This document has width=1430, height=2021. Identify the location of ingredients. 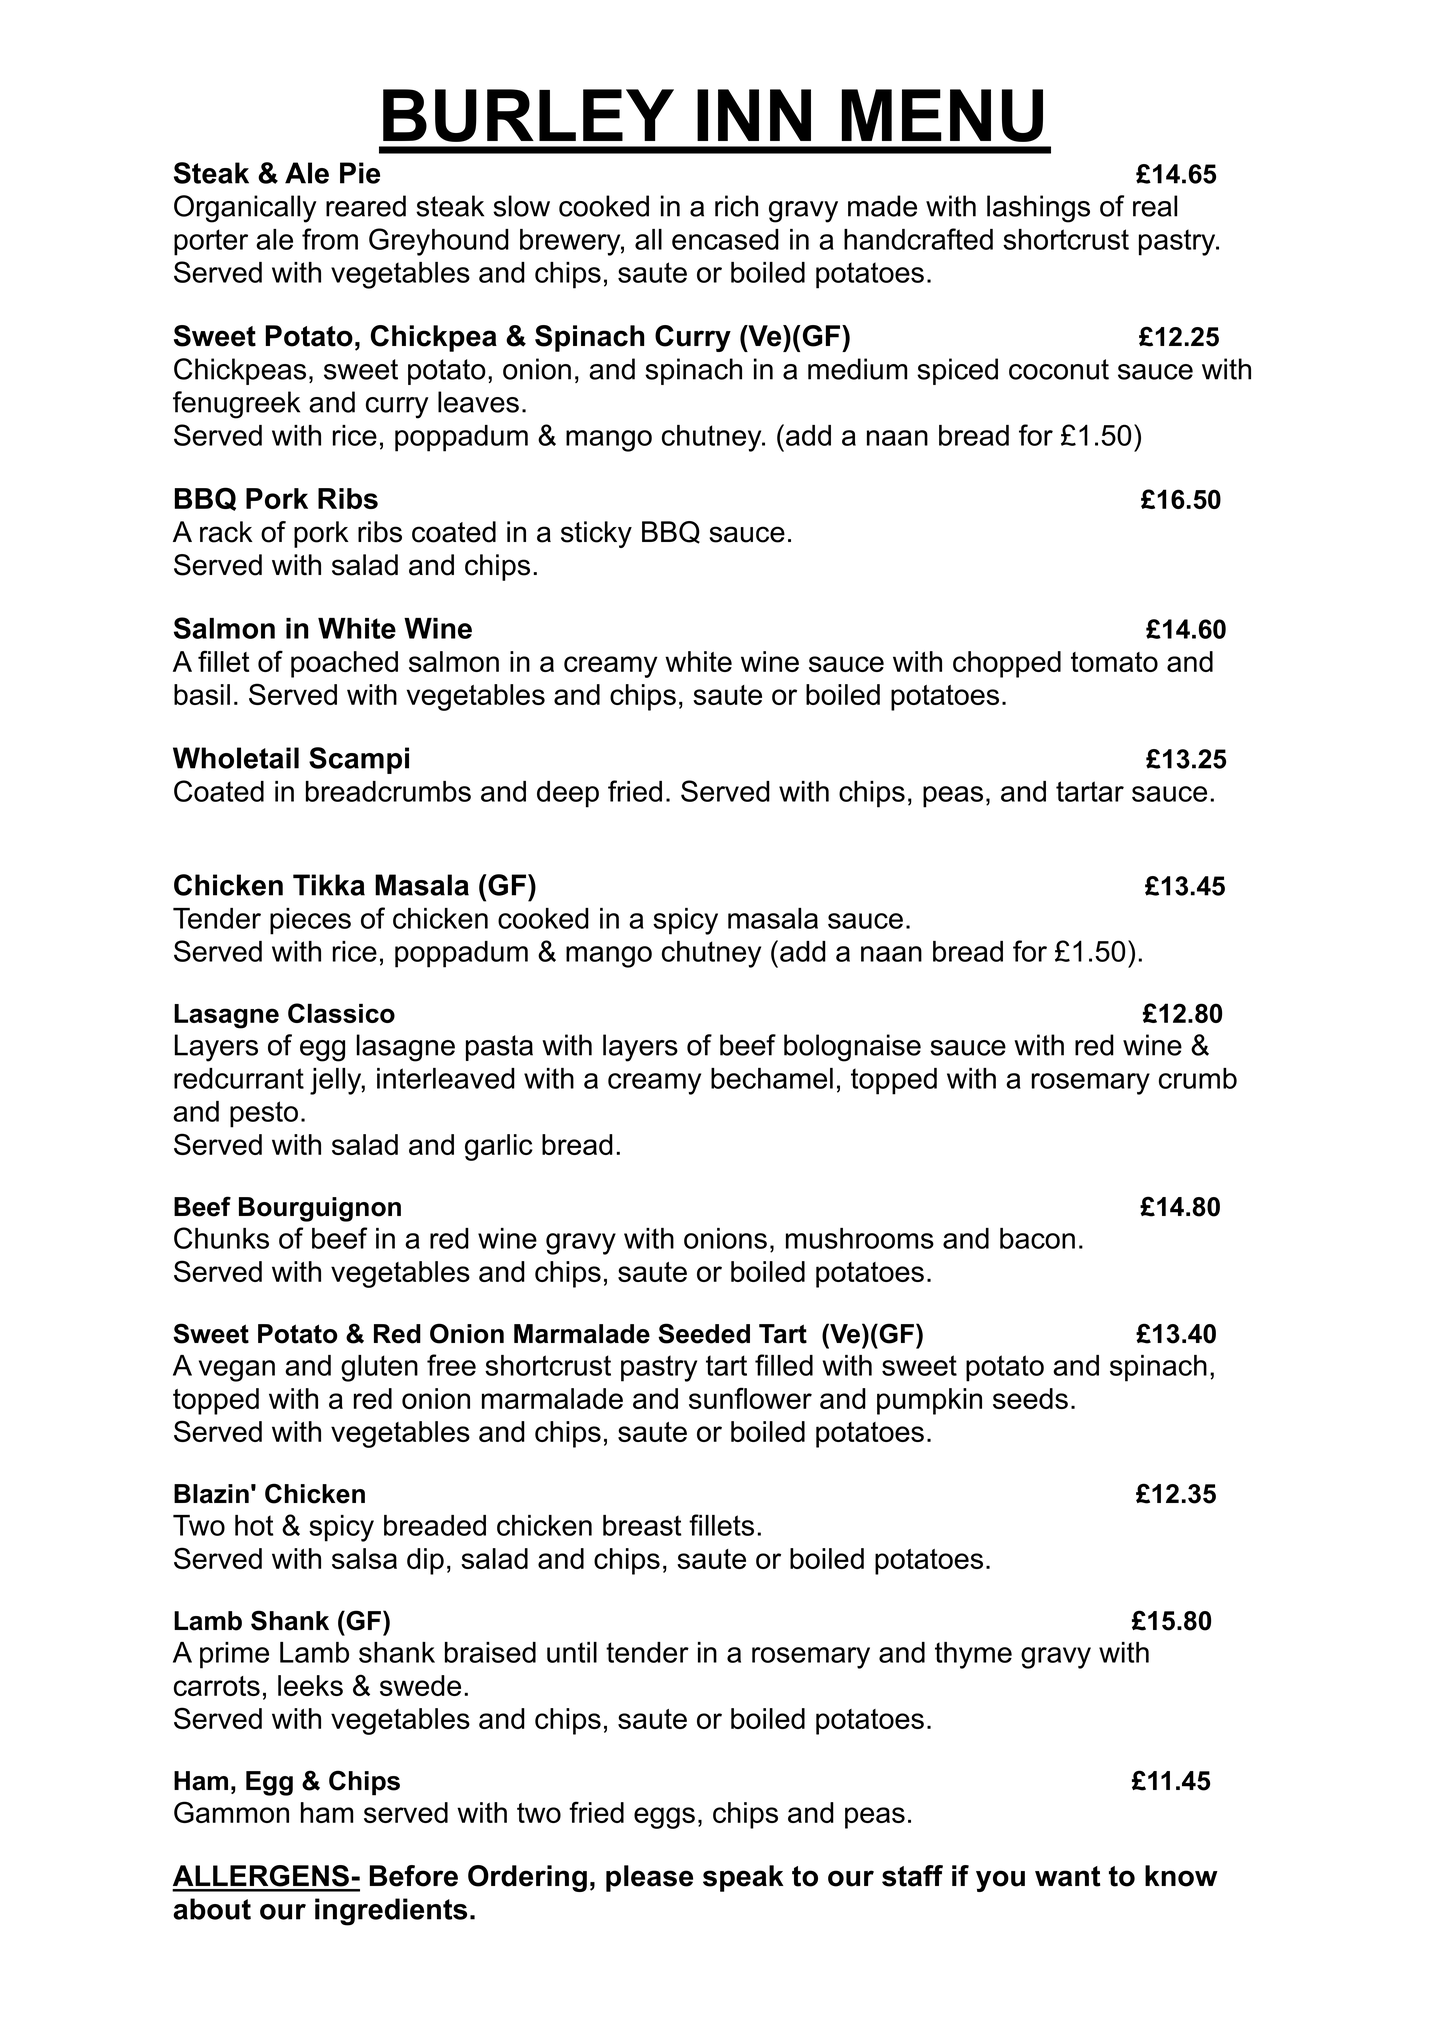
(391, 1912).
